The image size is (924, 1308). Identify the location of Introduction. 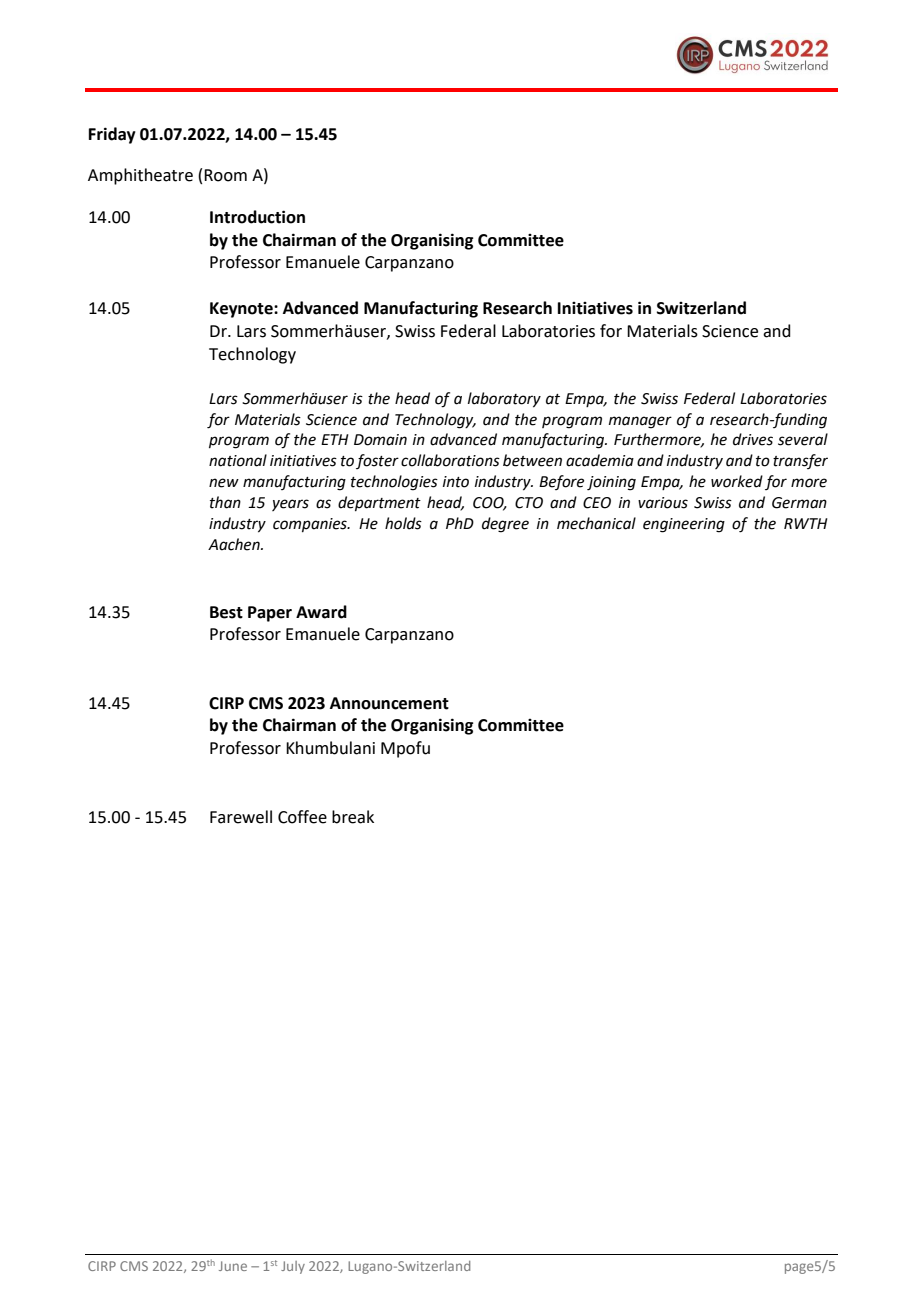
(257, 217).
